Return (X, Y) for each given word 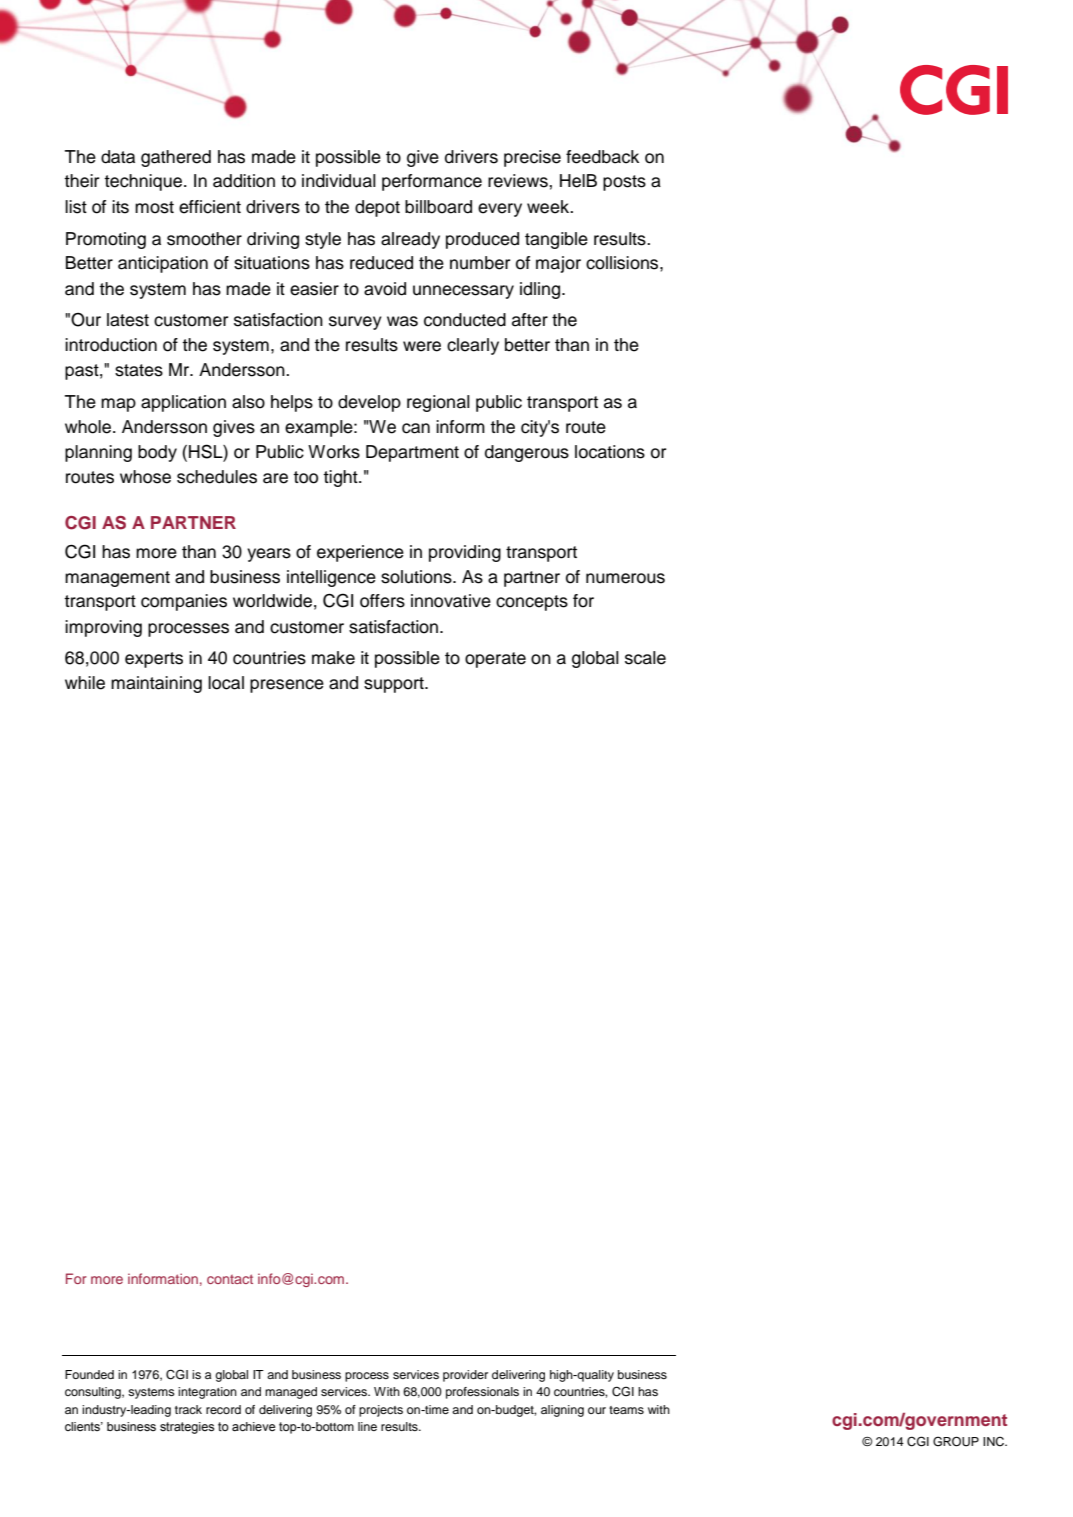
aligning (562, 1411)
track (188, 1409)
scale (645, 658)
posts (624, 183)
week (549, 207)
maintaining (156, 684)
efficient (210, 207)
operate (495, 660)
